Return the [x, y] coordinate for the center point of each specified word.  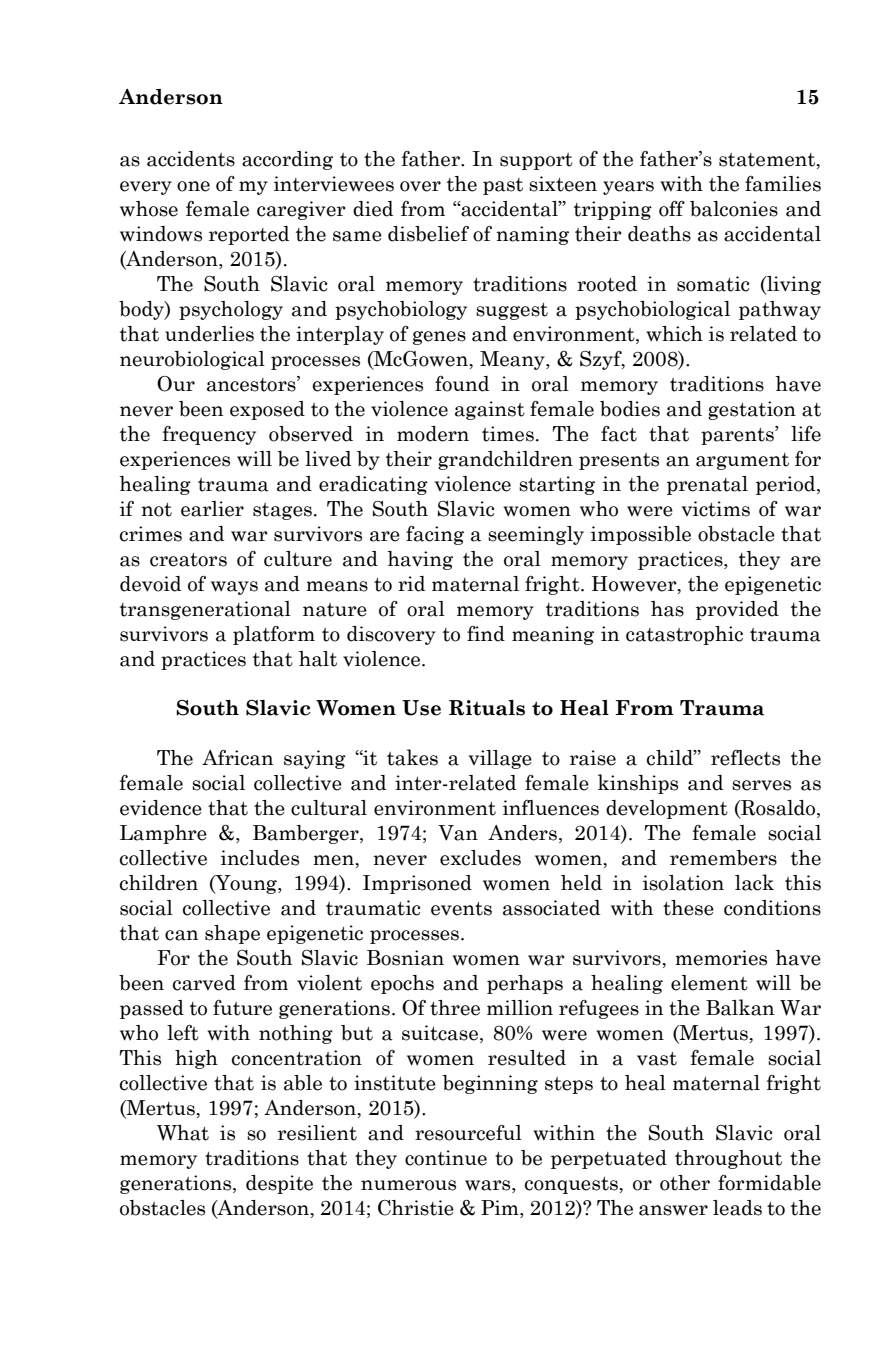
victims [716, 509]
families [783, 184]
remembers [723, 858]
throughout [728, 1159]
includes [260, 858]
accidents [191, 159]
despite [279, 1184]
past [503, 186]
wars [489, 1185]
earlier [212, 509]
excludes [480, 858]
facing [435, 535]
